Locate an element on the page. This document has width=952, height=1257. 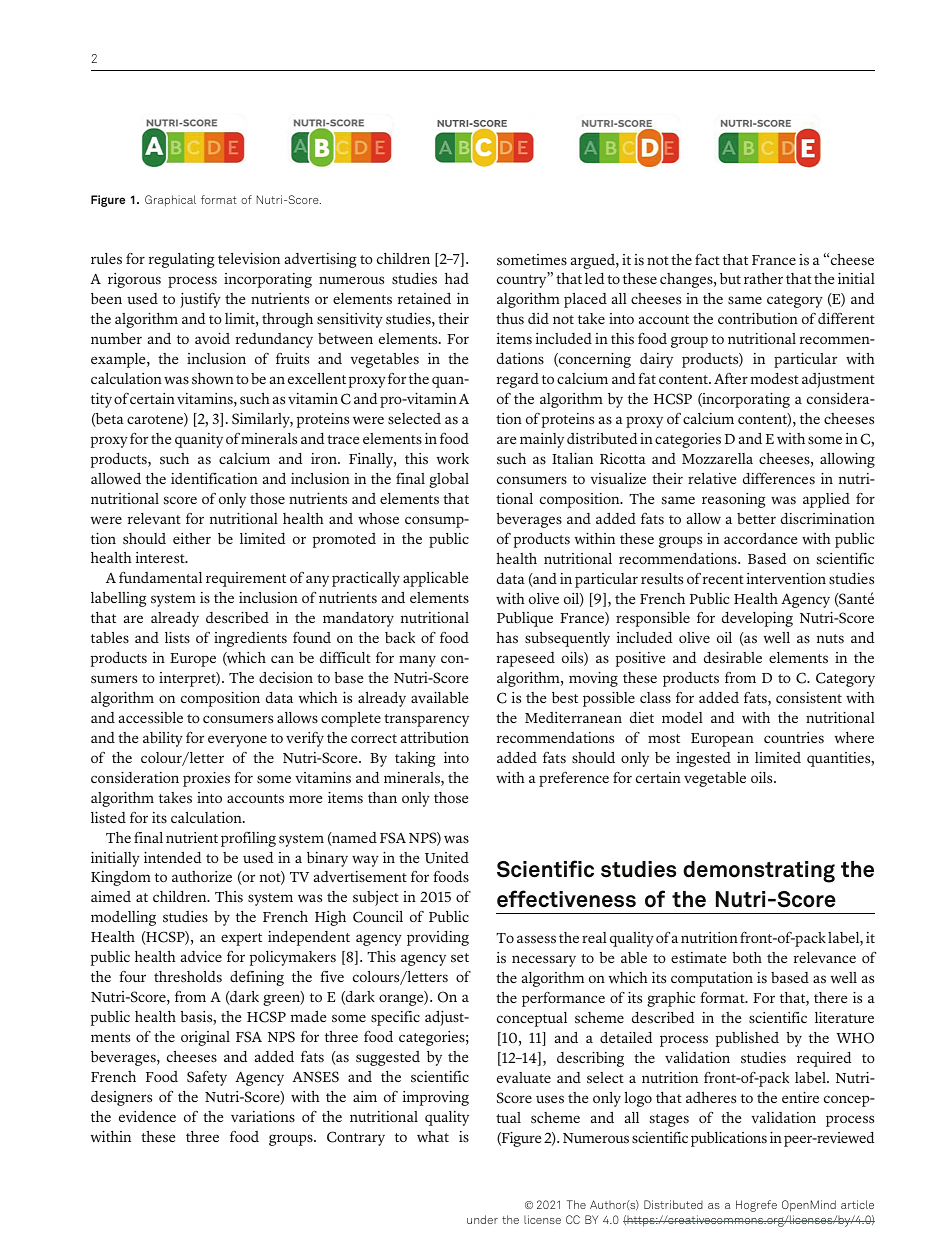
better is located at coordinates (756, 519).
